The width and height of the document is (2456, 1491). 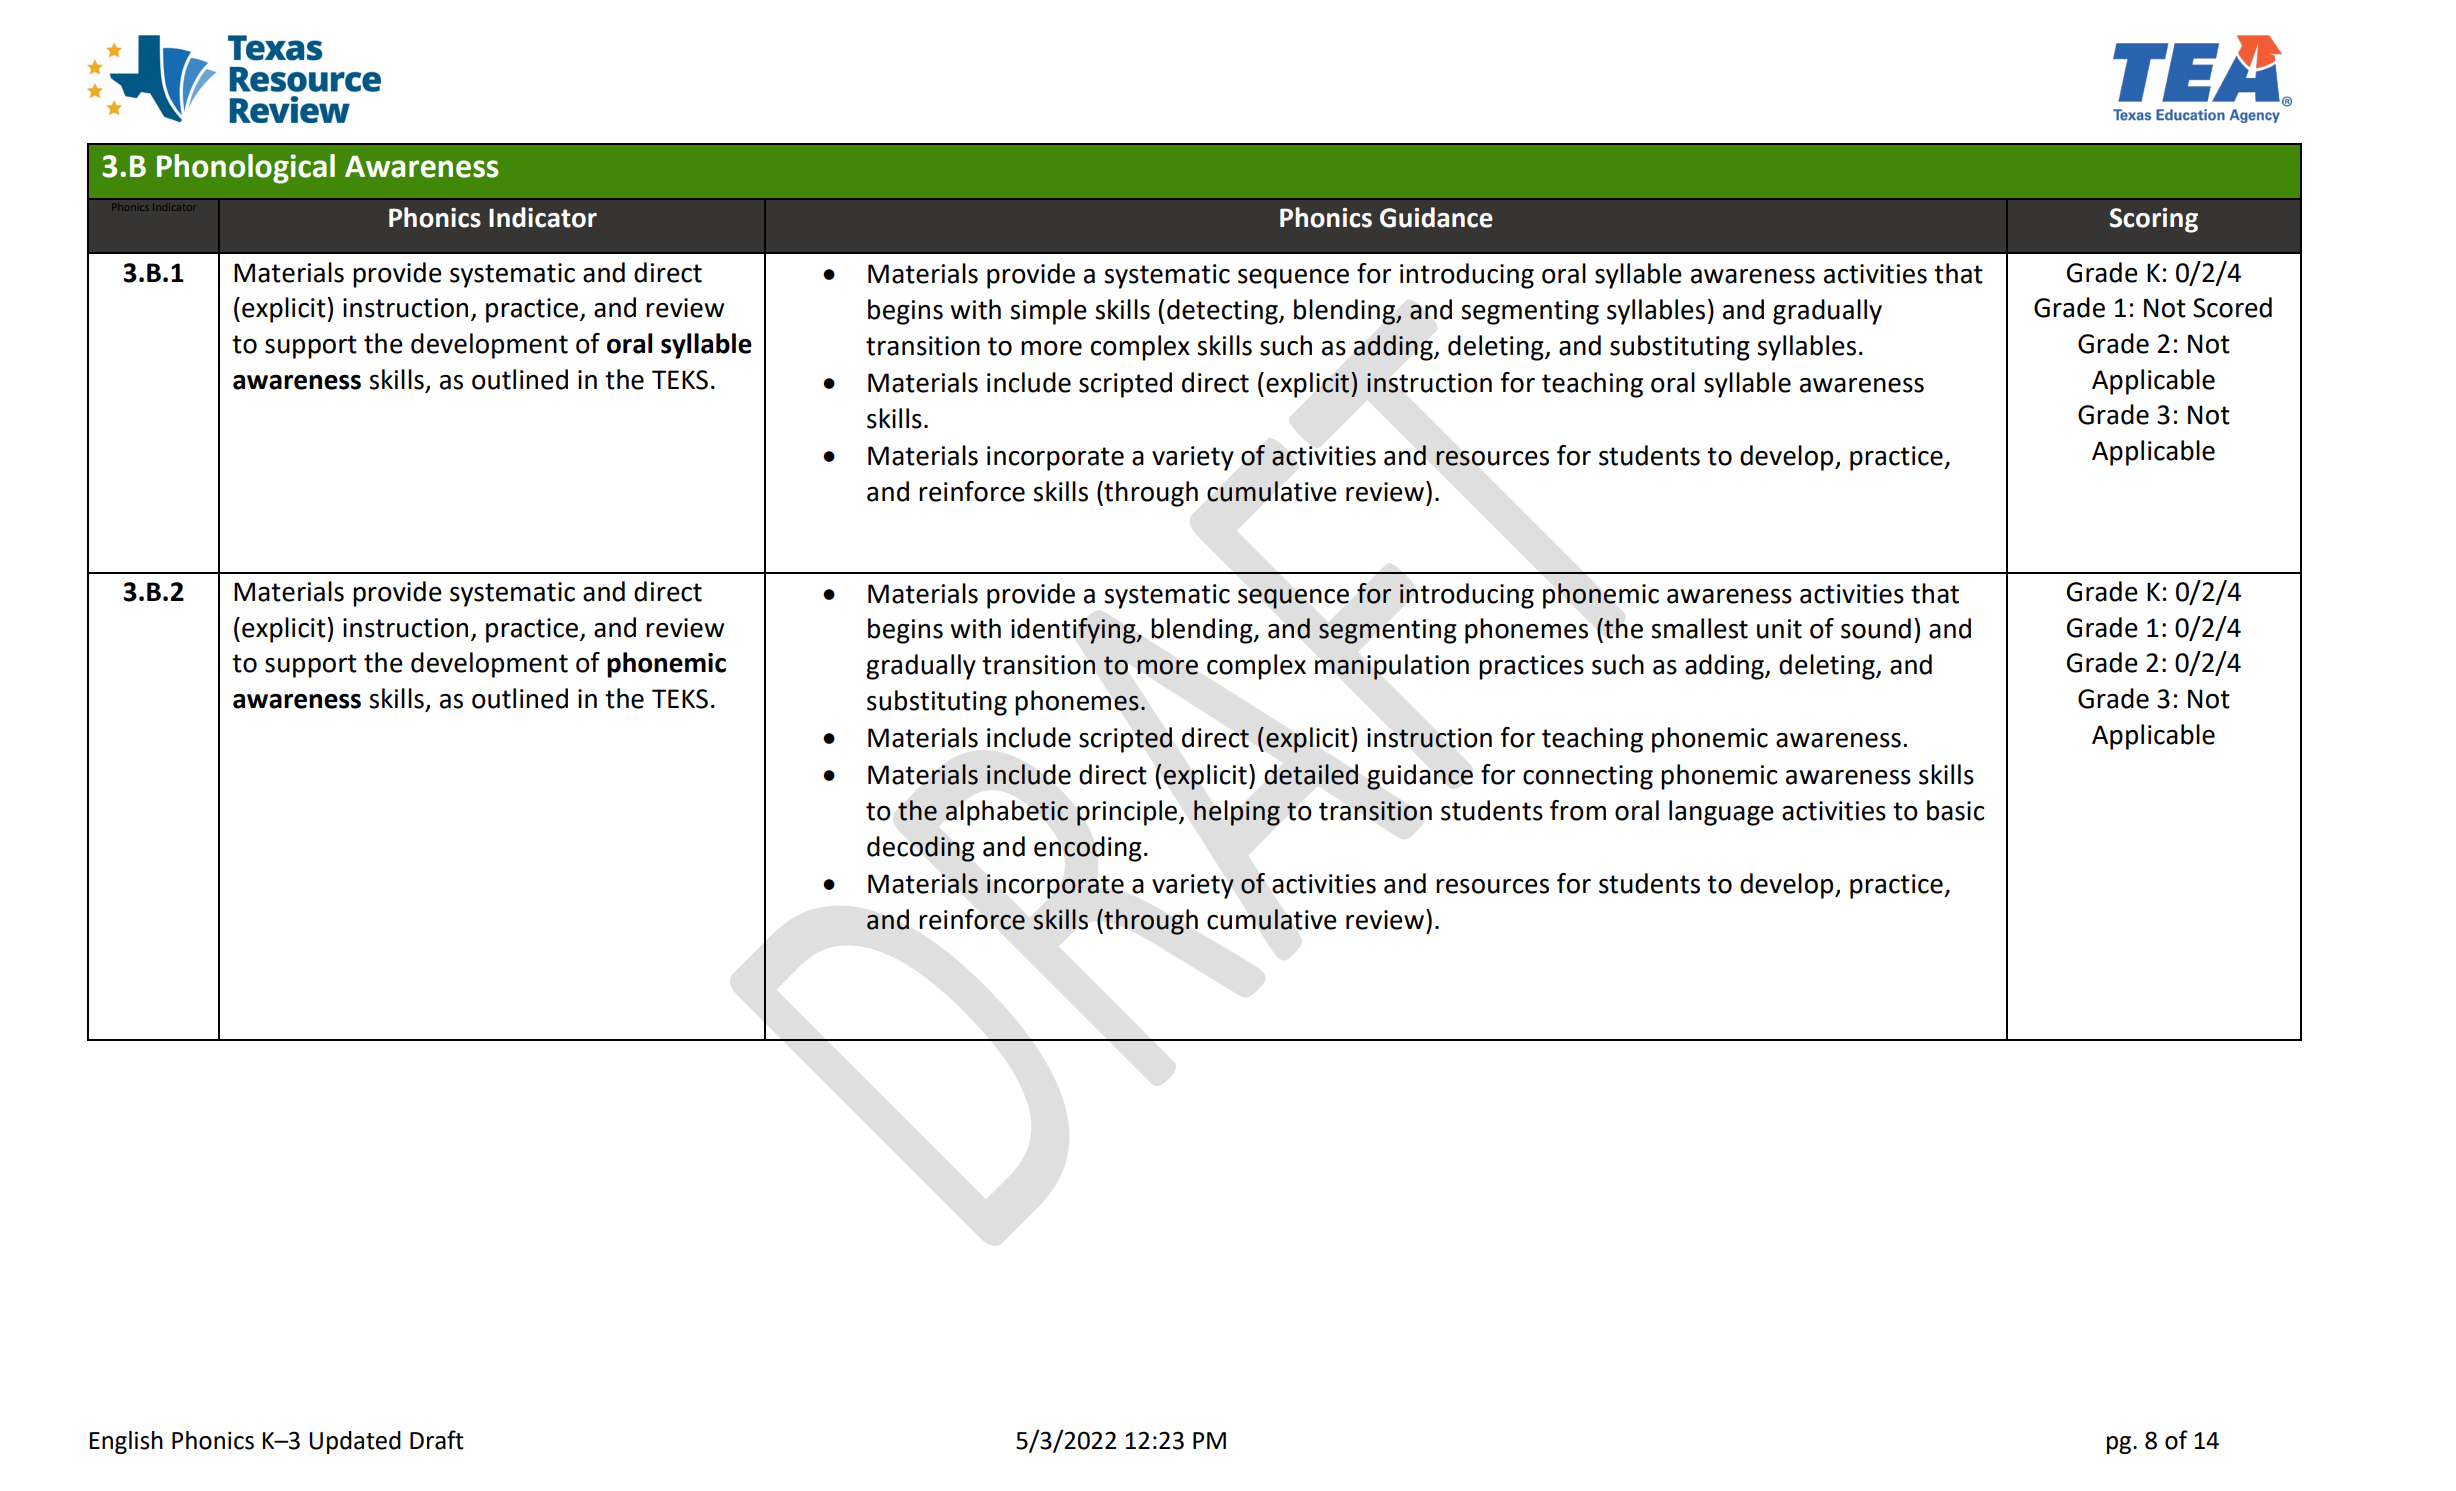 What do you see at coordinates (2154, 220) in the document?
I see `Scoring` at bounding box center [2154, 220].
